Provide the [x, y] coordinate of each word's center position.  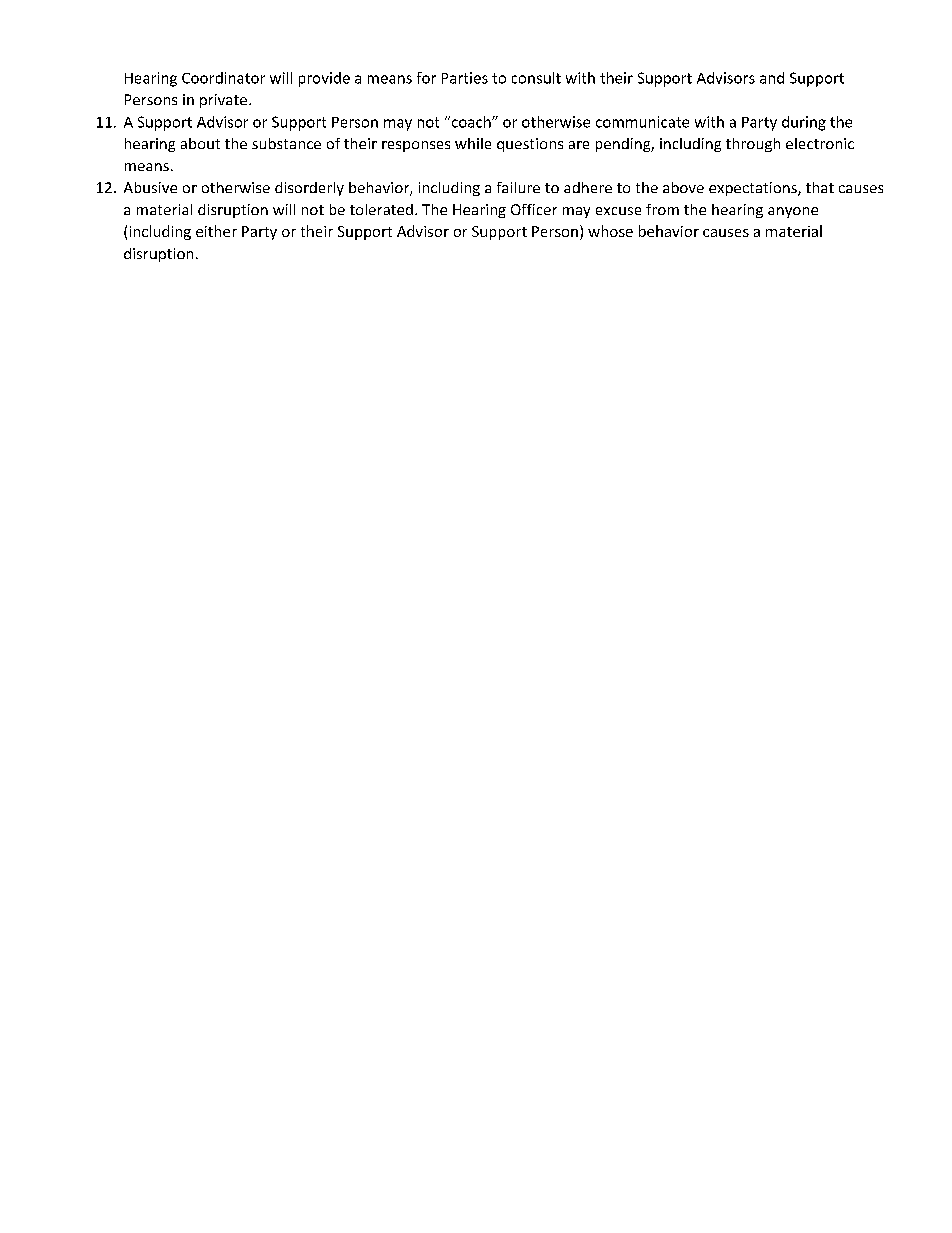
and [772, 78]
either [216, 231]
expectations [754, 189]
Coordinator [223, 78]
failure [518, 187]
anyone [793, 212]
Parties [465, 78]
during [804, 123]
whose [610, 231]
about [200, 143]
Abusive [150, 187]
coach [471, 122]
